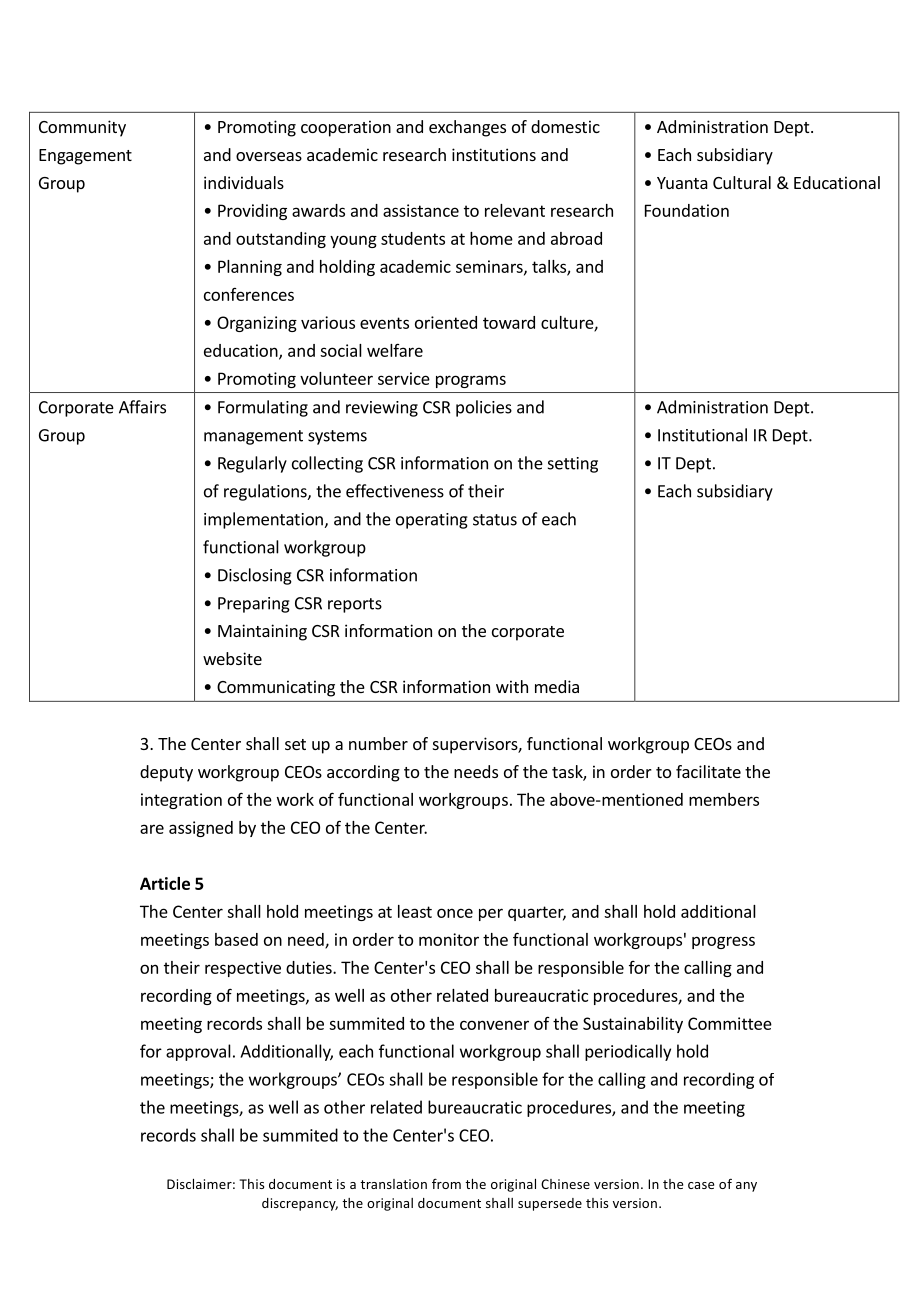 This image has height=1308, width=924. What do you see at coordinates (723, 942) in the image?
I see `progress` at bounding box center [723, 942].
